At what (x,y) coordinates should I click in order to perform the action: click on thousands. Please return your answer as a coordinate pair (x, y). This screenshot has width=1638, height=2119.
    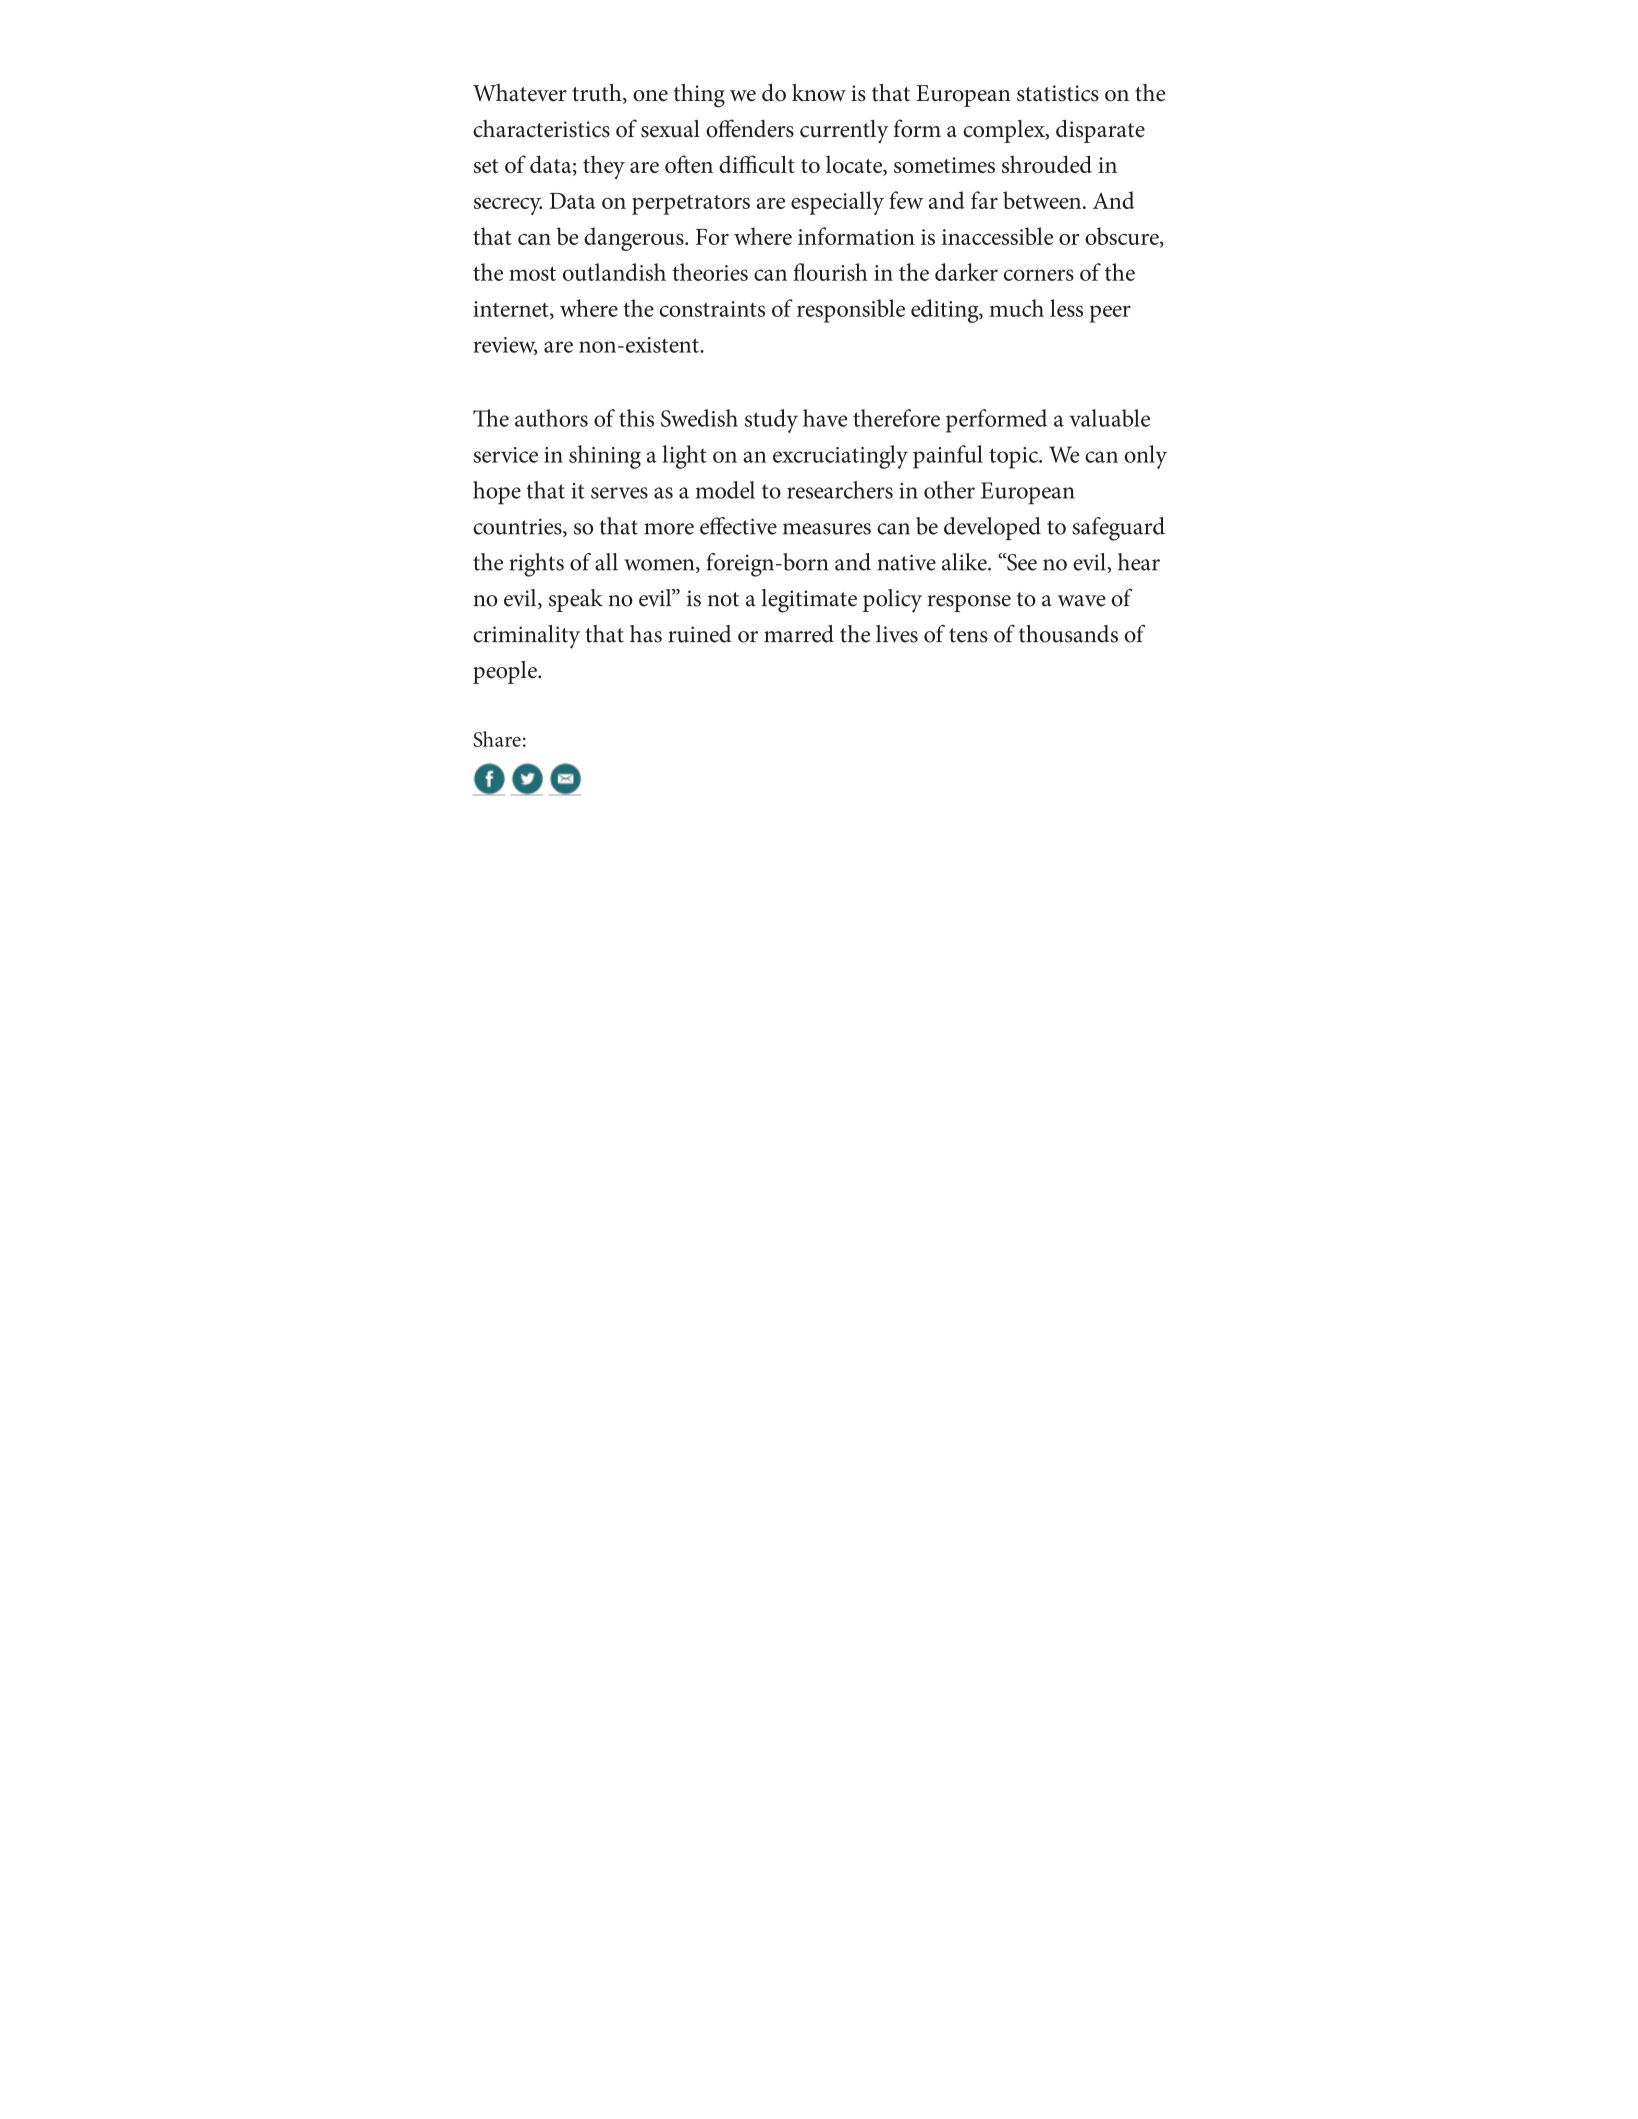
    Looking at the image, I should click on (1068, 634).
